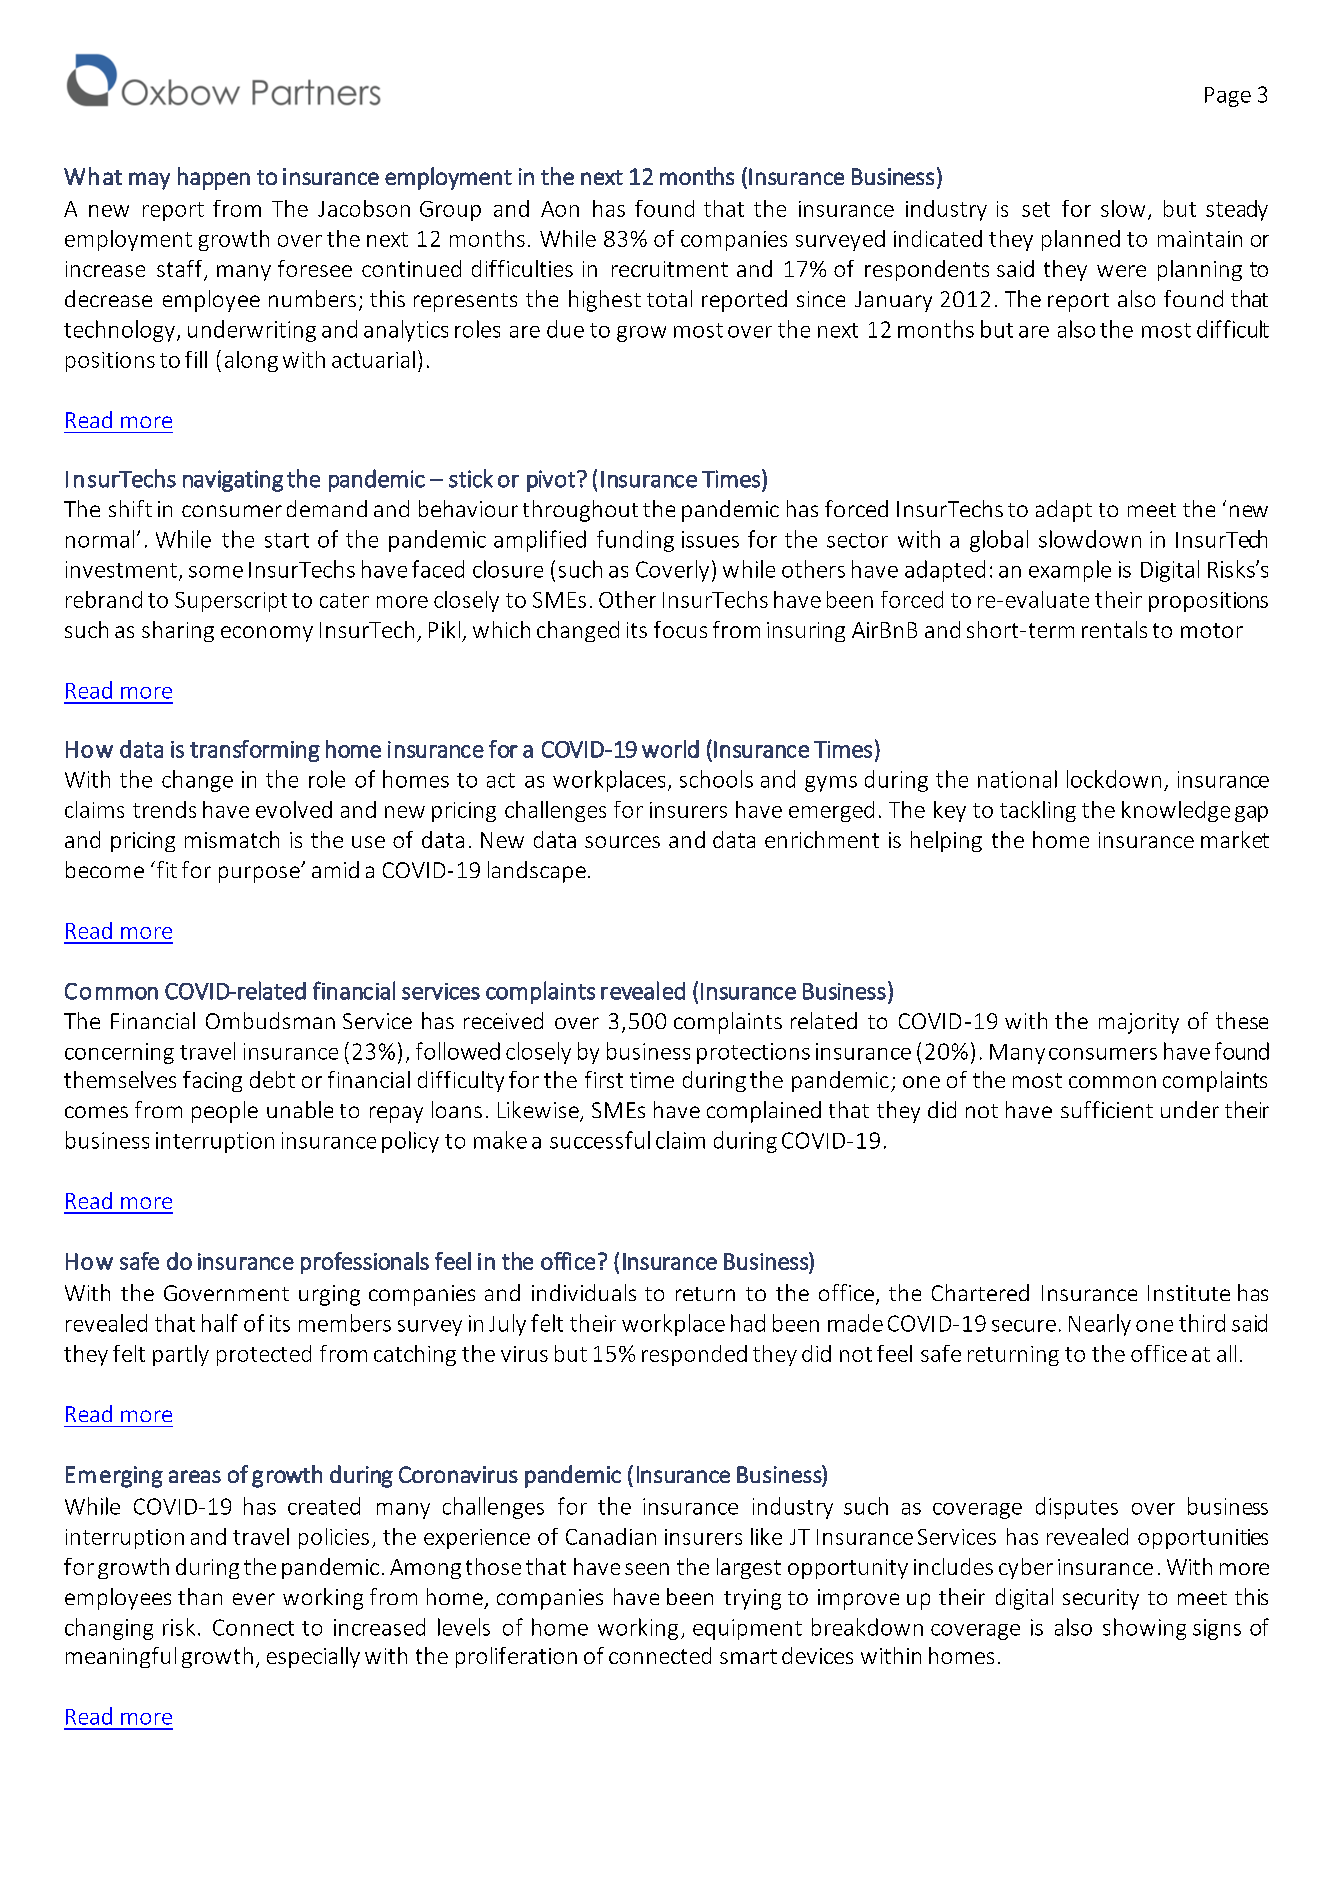  Describe the element at coordinates (214, 178) in the document. I see `happen` at that location.
